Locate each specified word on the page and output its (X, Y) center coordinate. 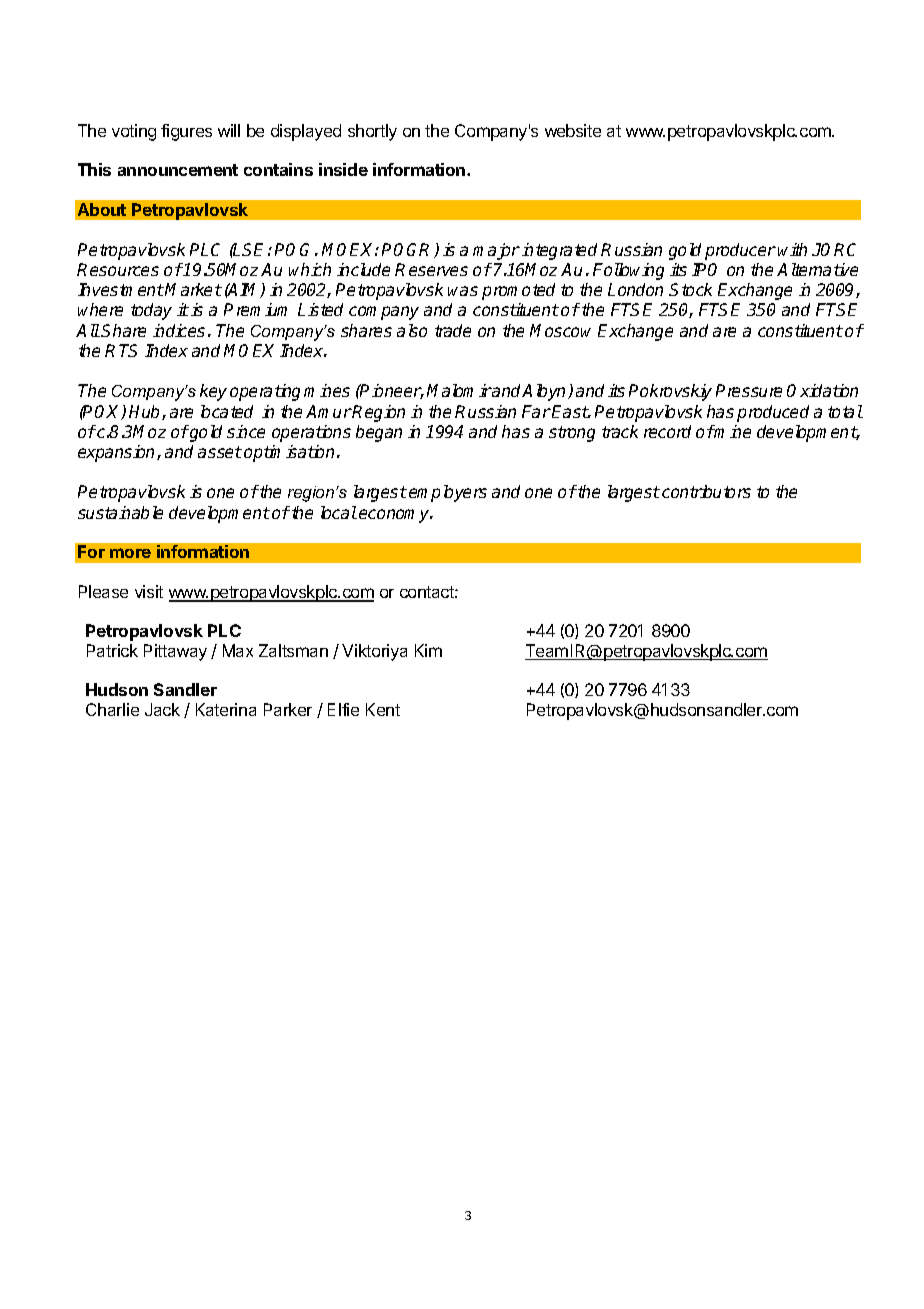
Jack (162, 709)
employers (448, 493)
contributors (706, 491)
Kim (428, 650)
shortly (372, 132)
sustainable (120, 512)
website (573, 130)
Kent (383, 709)
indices (179, 330)
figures (186, 132)
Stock (690, 289)
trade (453, 330)
